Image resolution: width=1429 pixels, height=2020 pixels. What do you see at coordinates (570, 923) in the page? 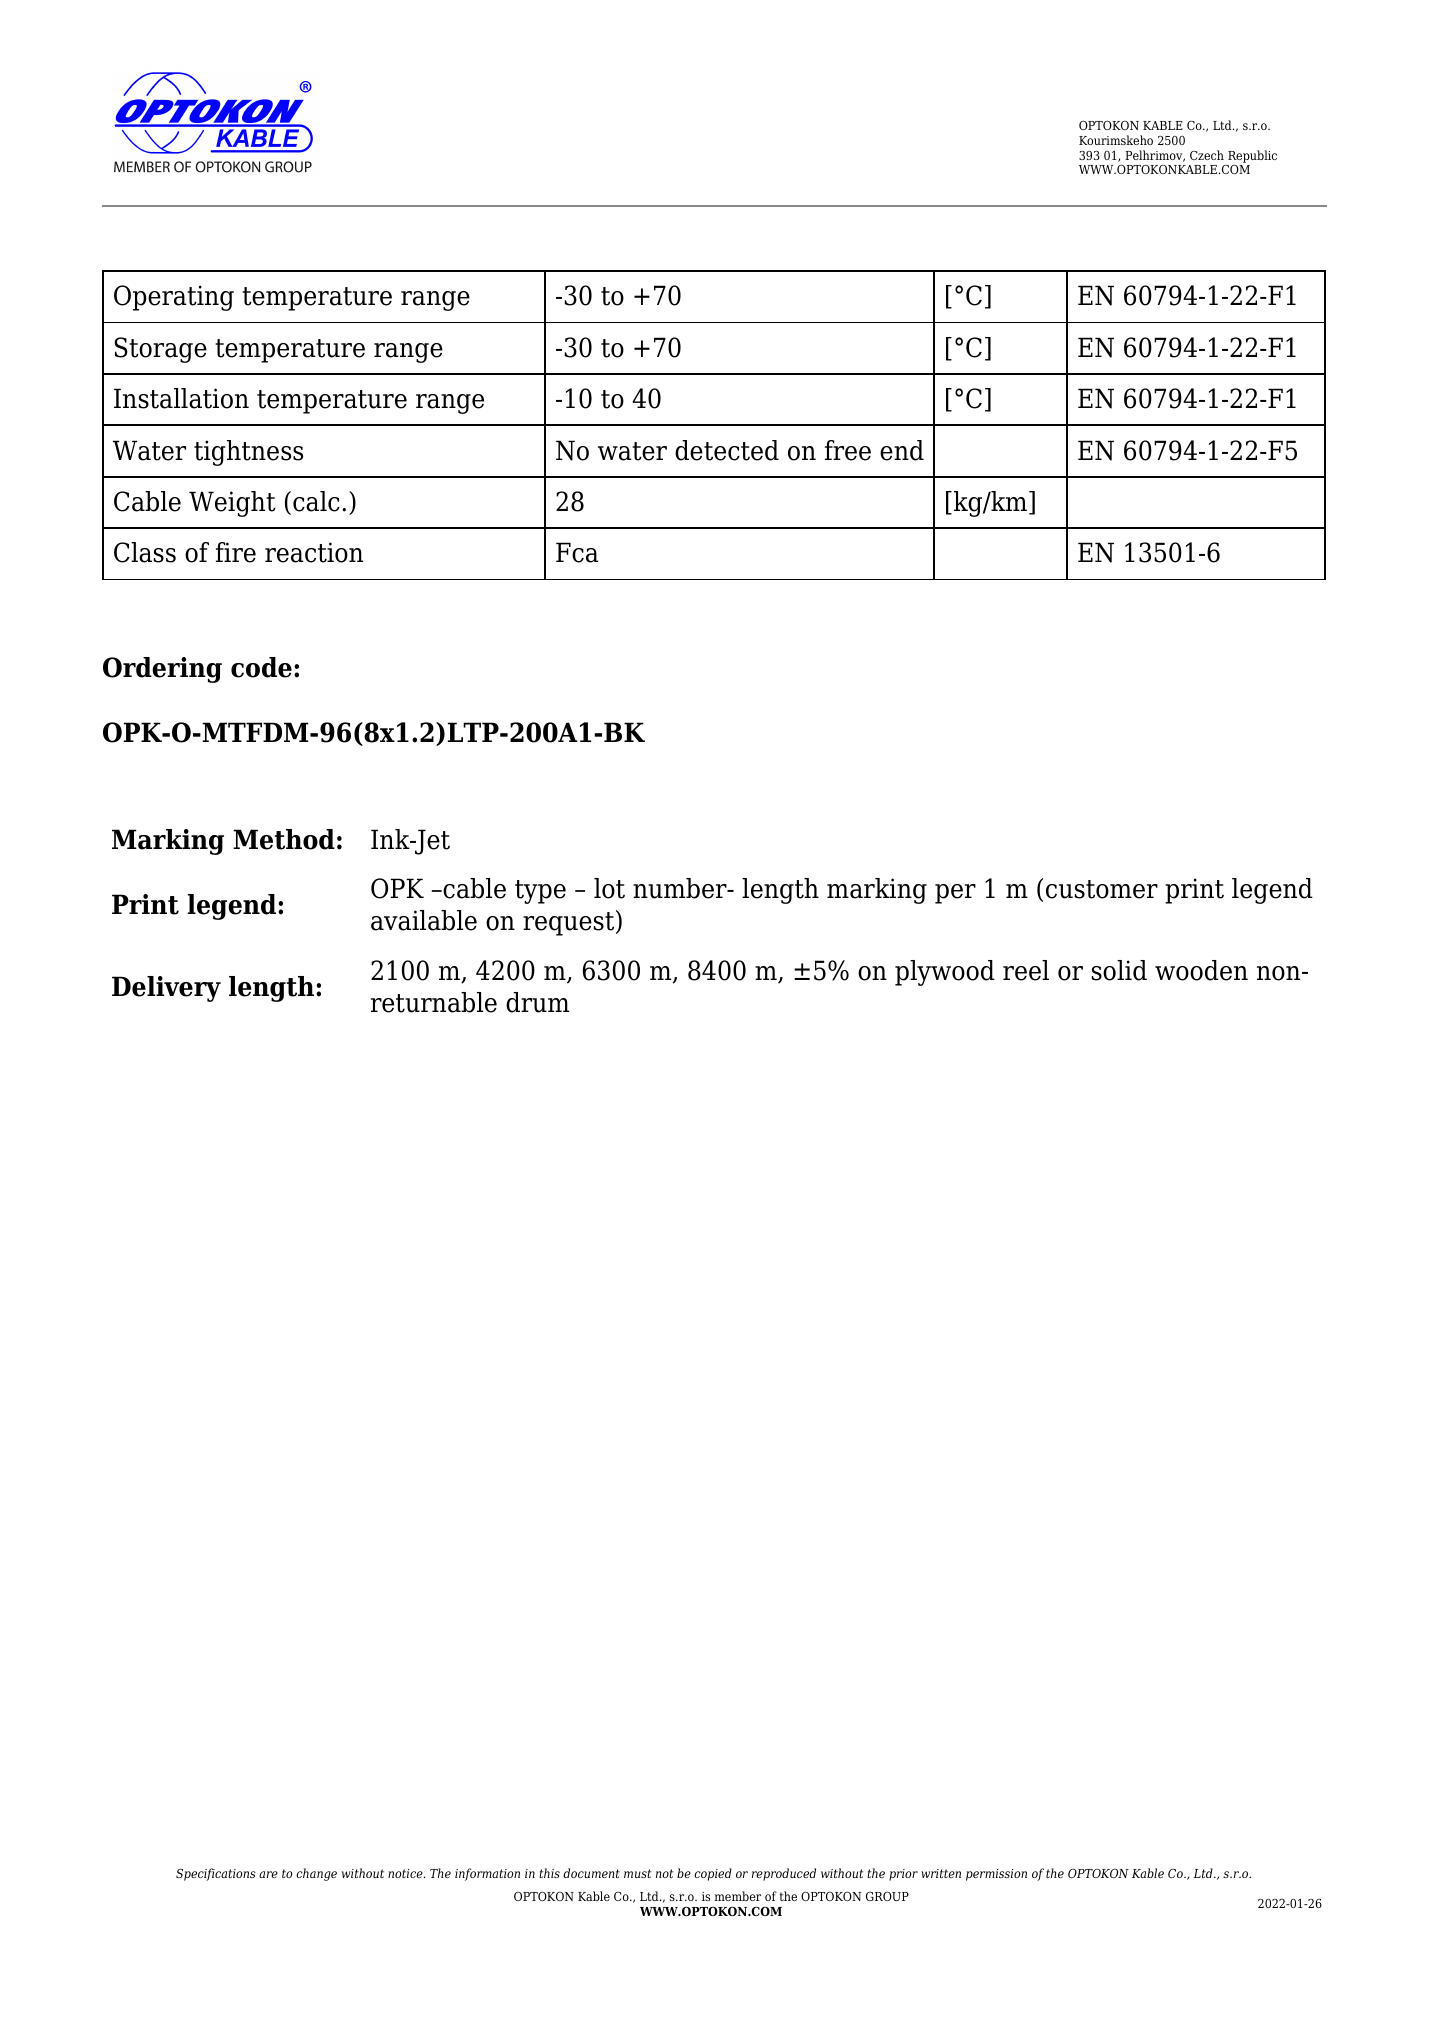
I see `request` at bounding box center [570, 923].
